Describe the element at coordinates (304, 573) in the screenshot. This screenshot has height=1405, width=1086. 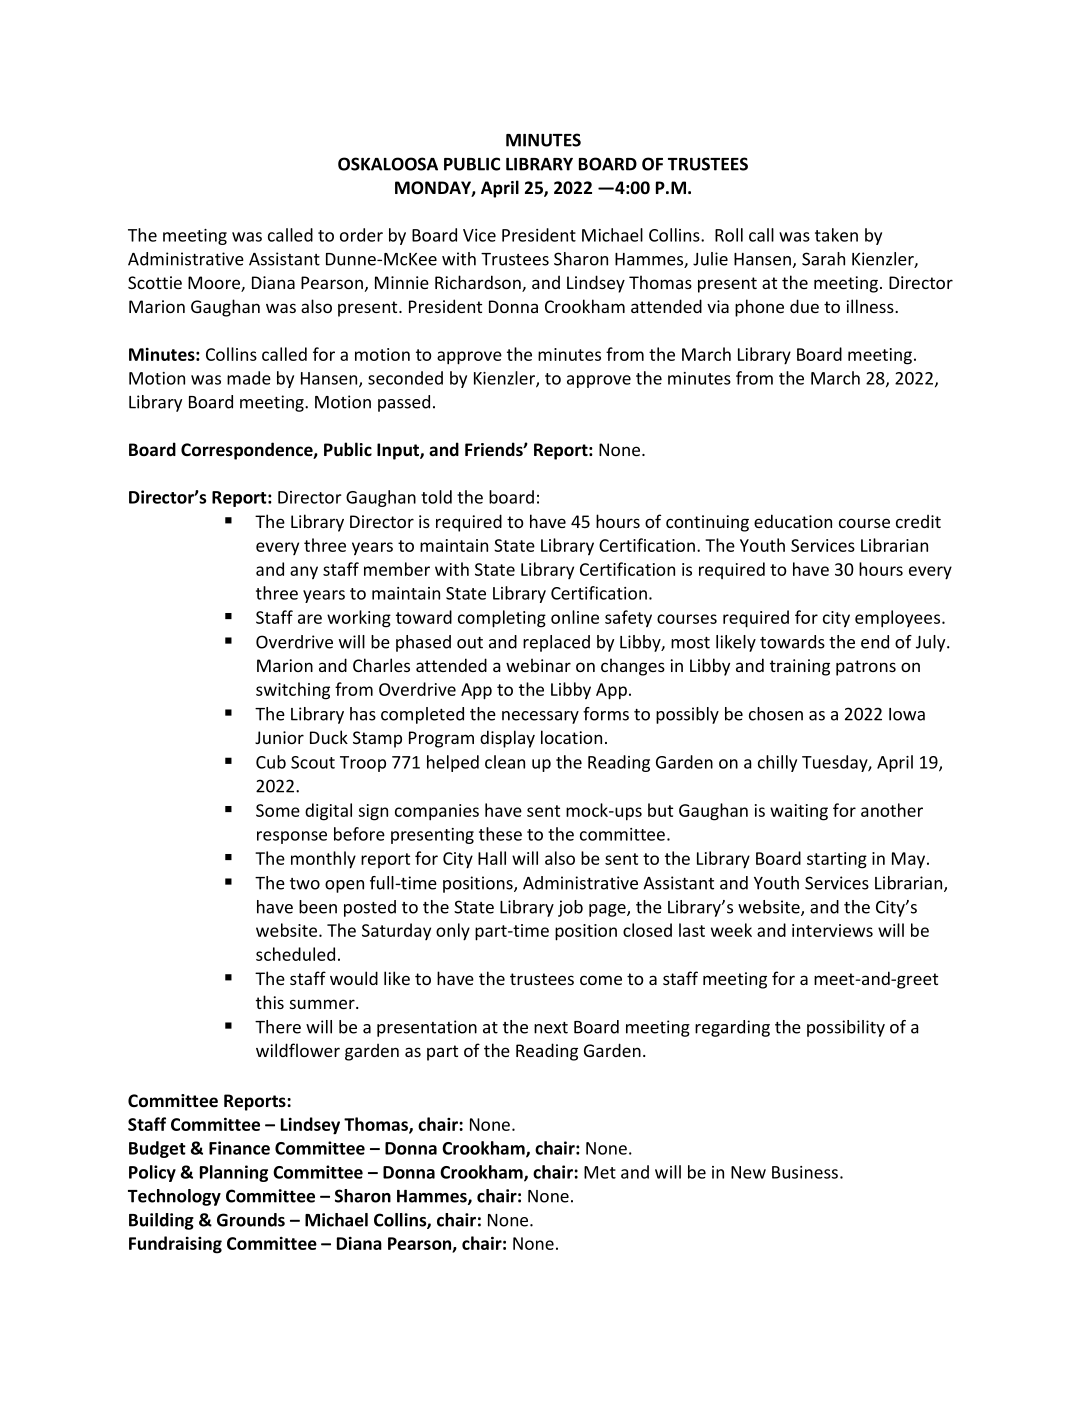
I see `any` at that location.
